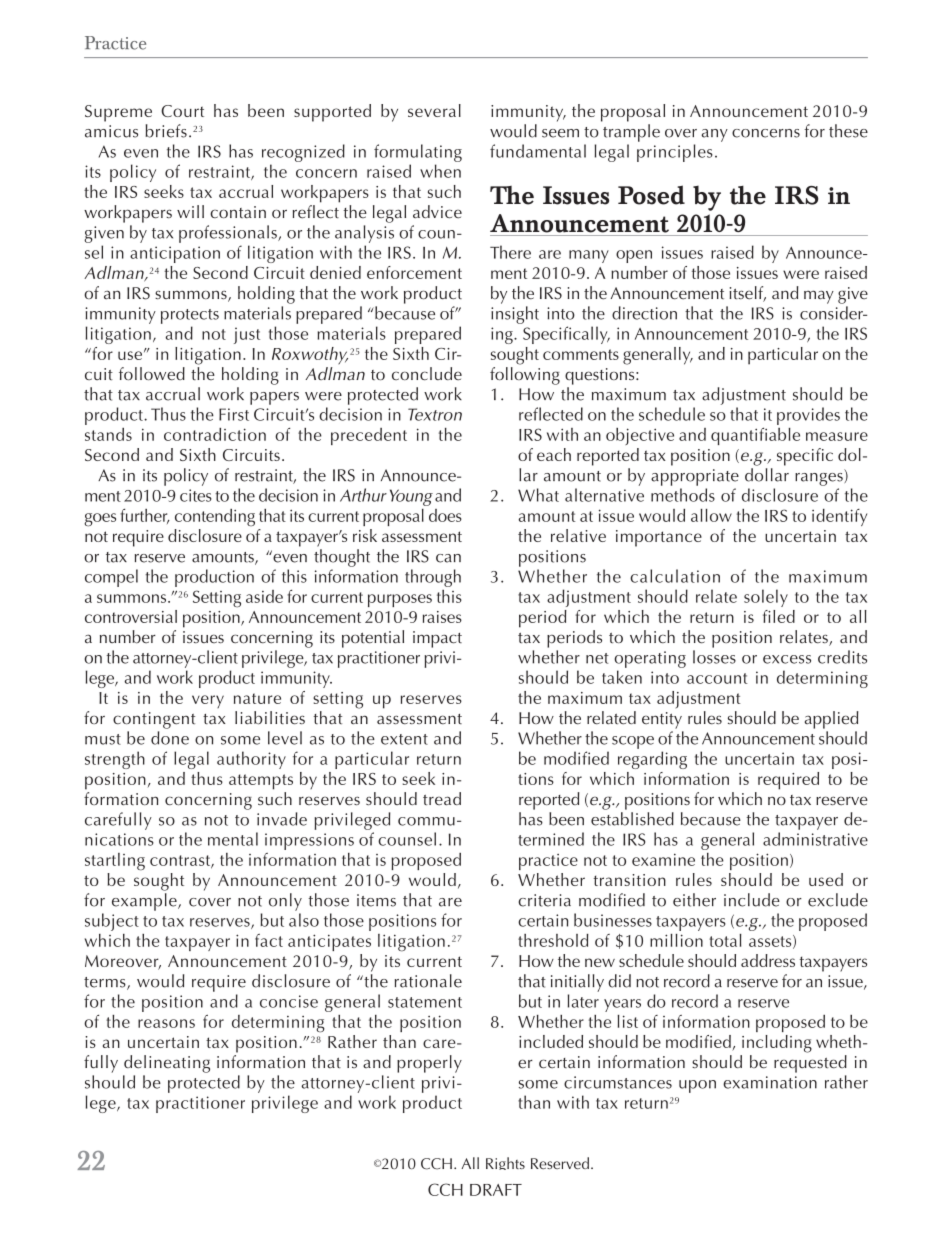 The height and width of the document is (1233, 952). I want to click on principles, so click(675, 153).
